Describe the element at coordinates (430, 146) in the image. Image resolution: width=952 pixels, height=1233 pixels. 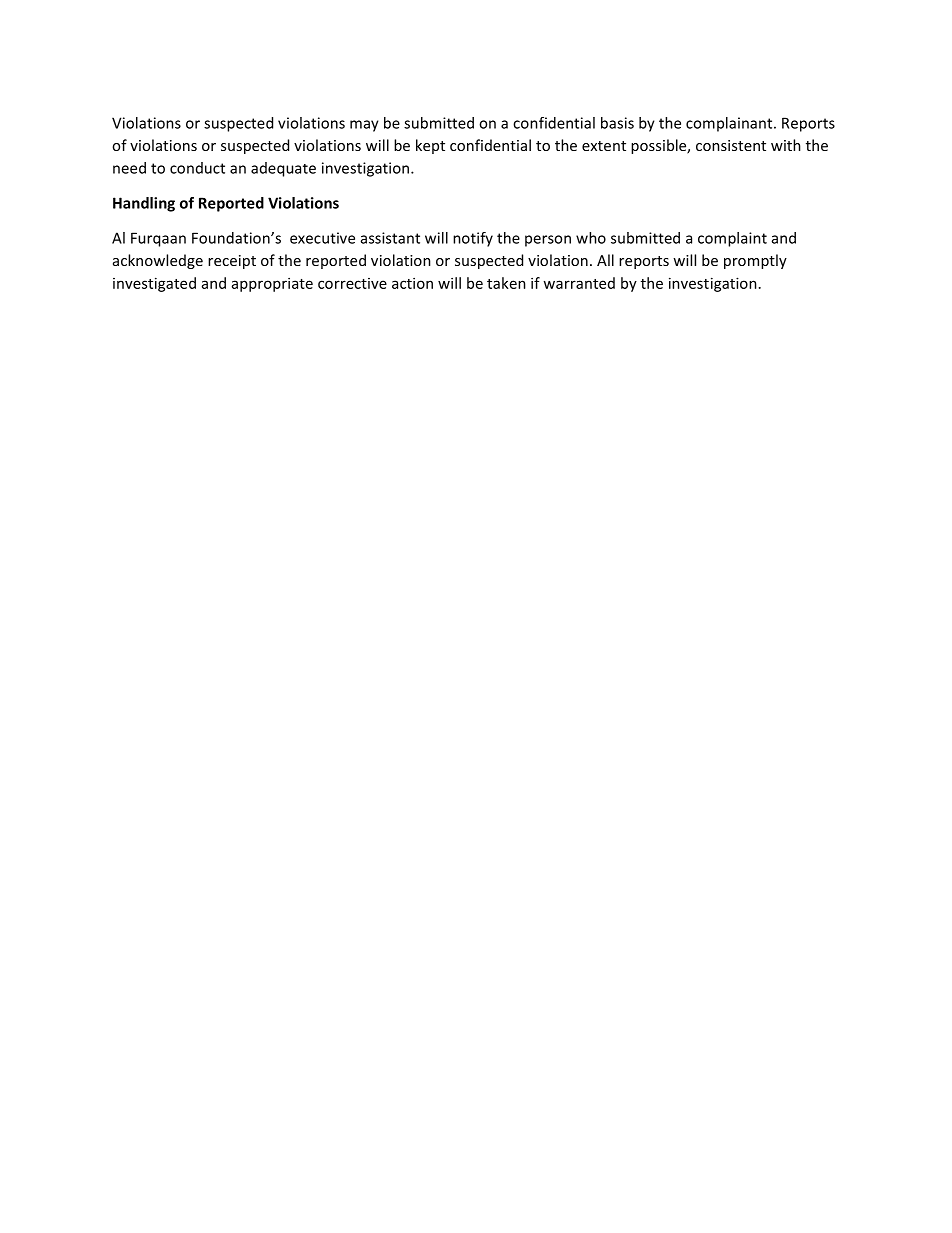
I see `kept` at that location.
